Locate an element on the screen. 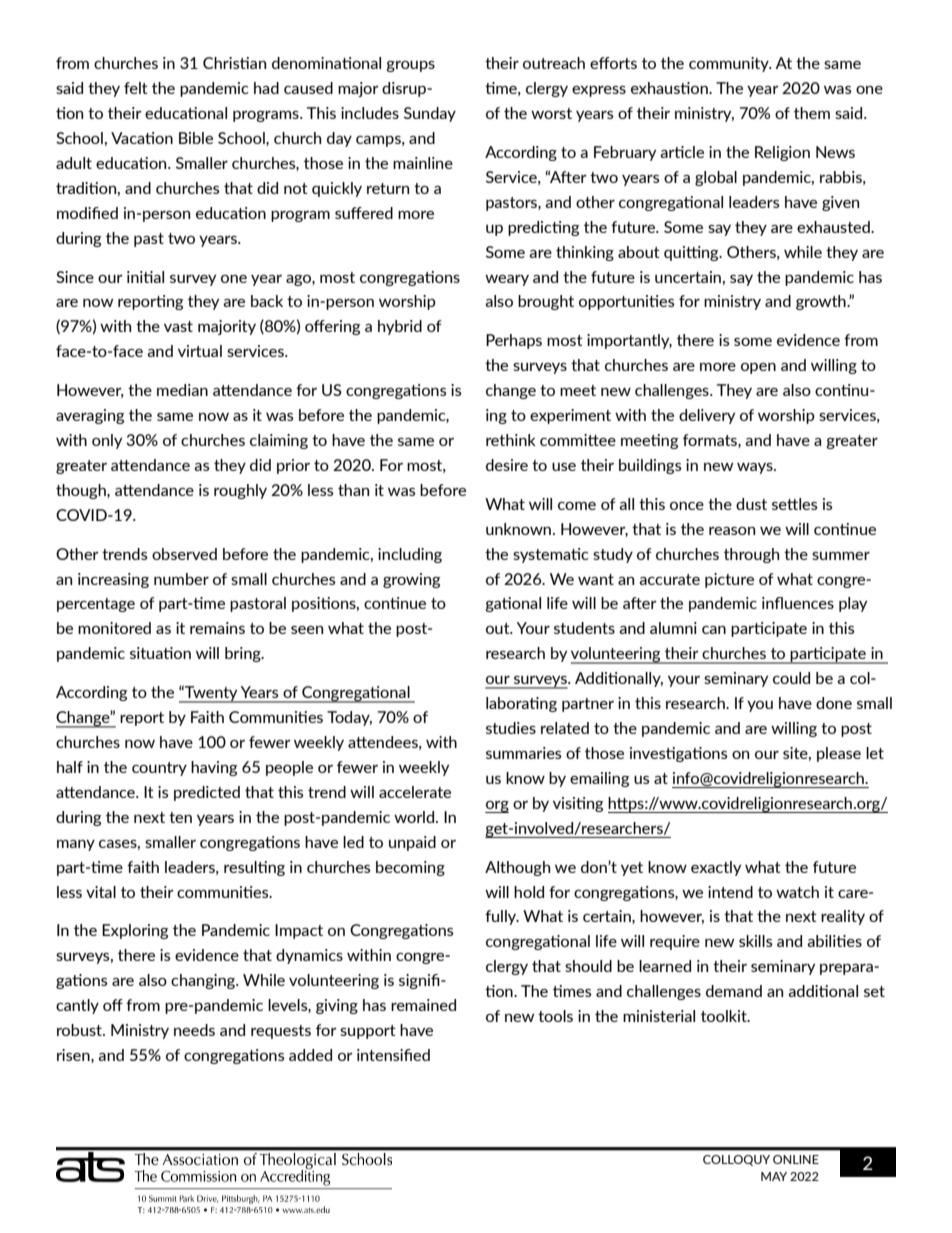  them is located at coordinates (812, 113).
